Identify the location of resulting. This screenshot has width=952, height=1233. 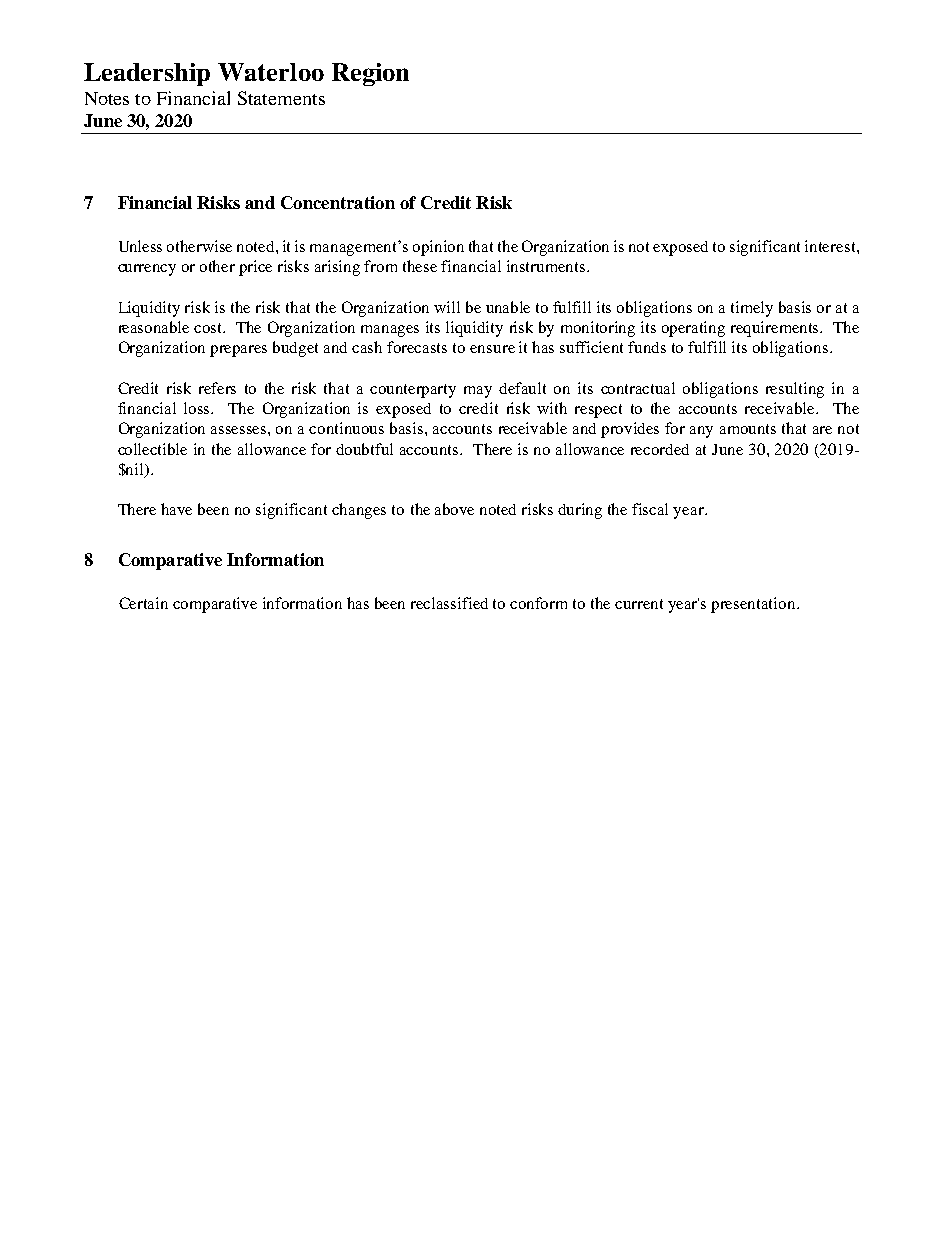
(795, 390).
